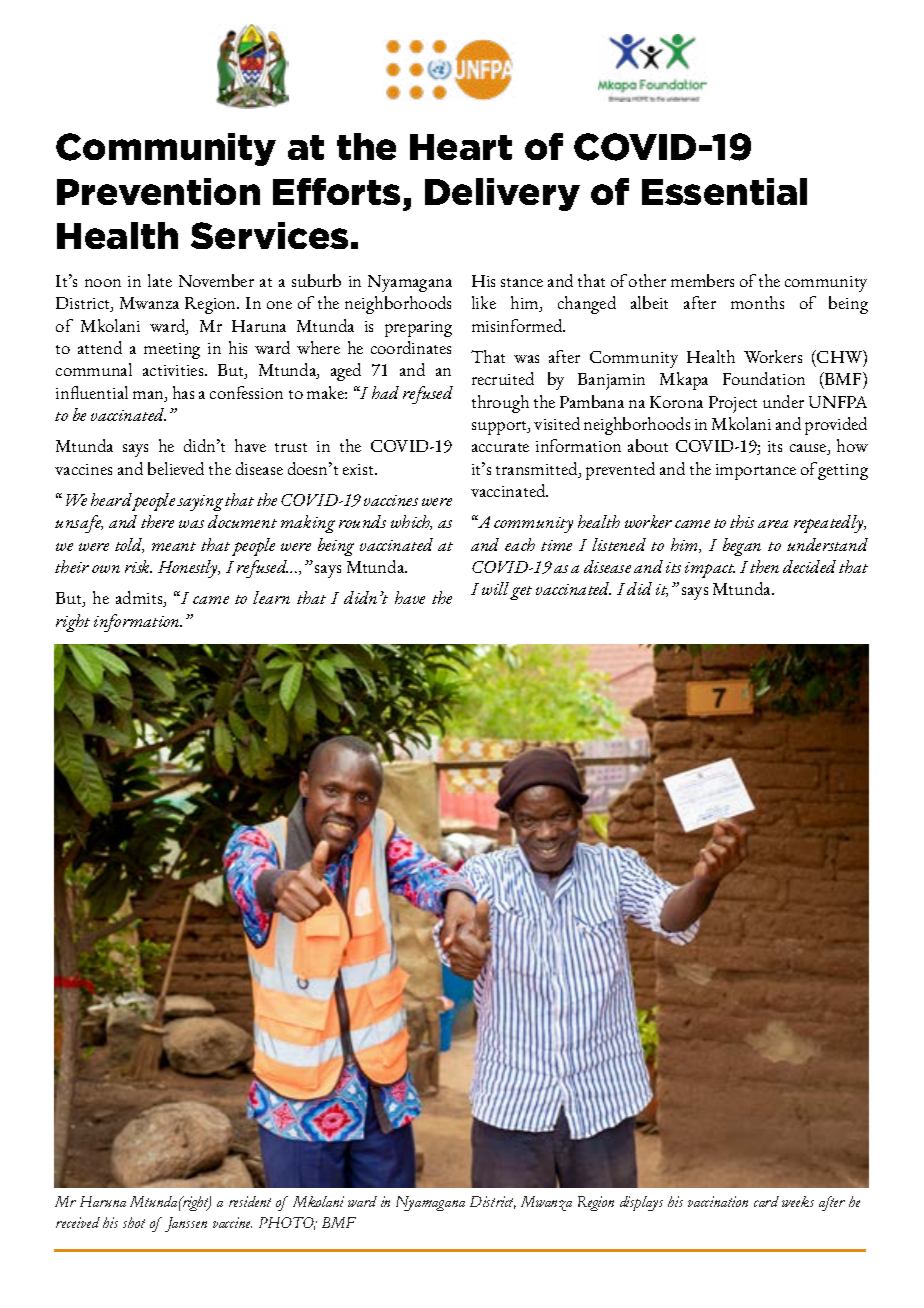 The height and width of the image is (1308, 924). I want to click on Project, so click(733, 404).
